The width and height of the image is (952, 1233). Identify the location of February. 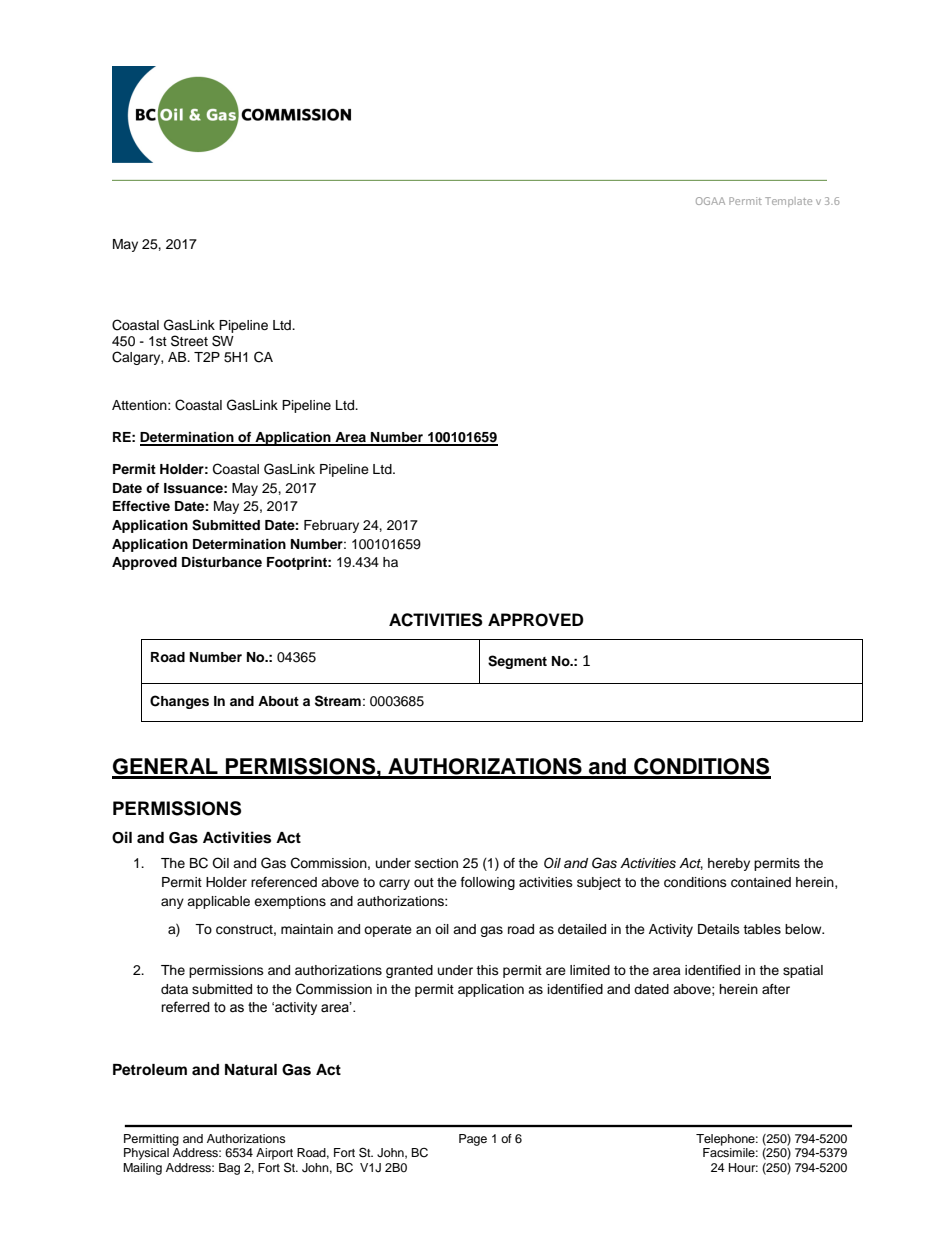
(331, 526).
